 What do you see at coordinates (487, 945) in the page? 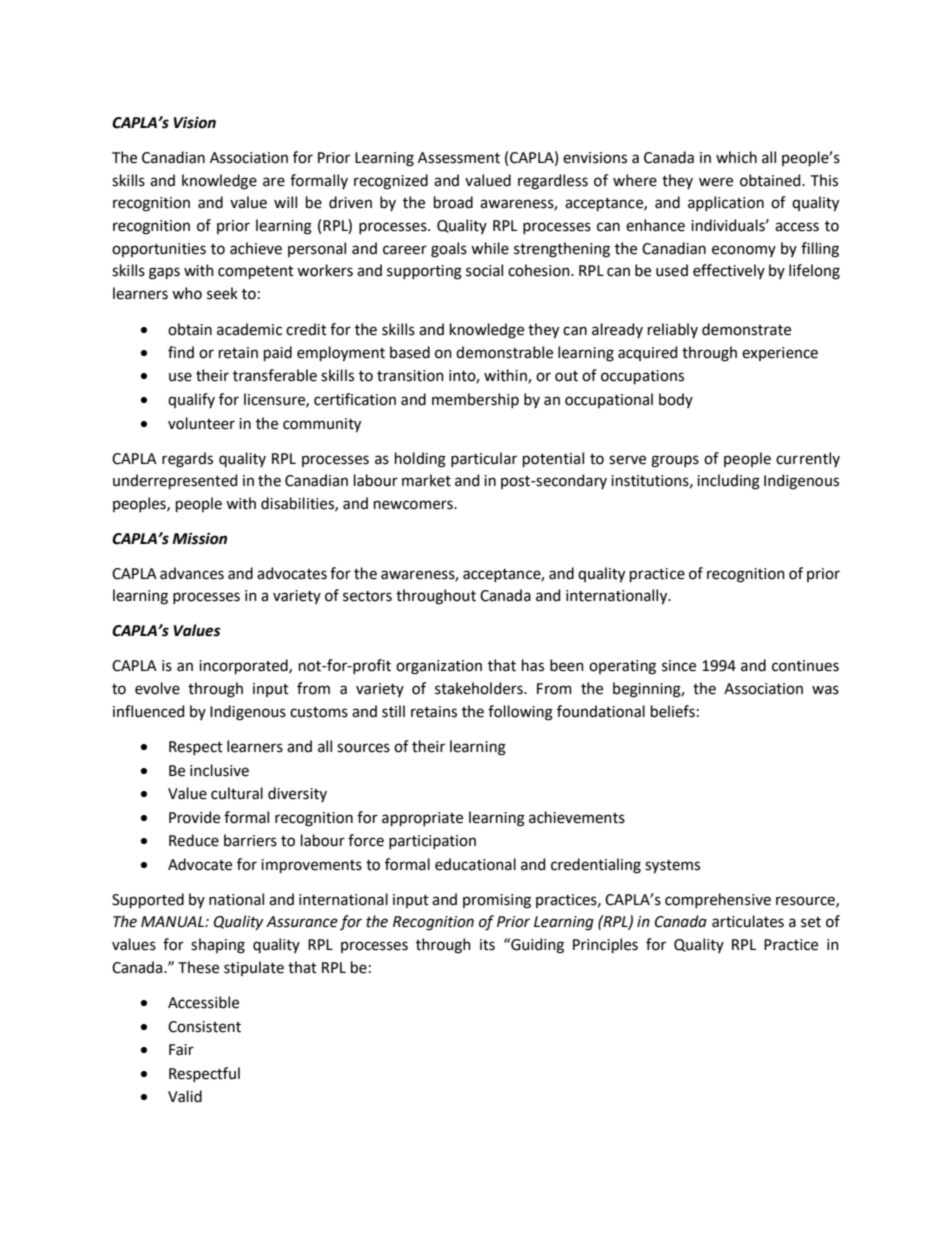
I see `its` at bounding box center [487, 945].
